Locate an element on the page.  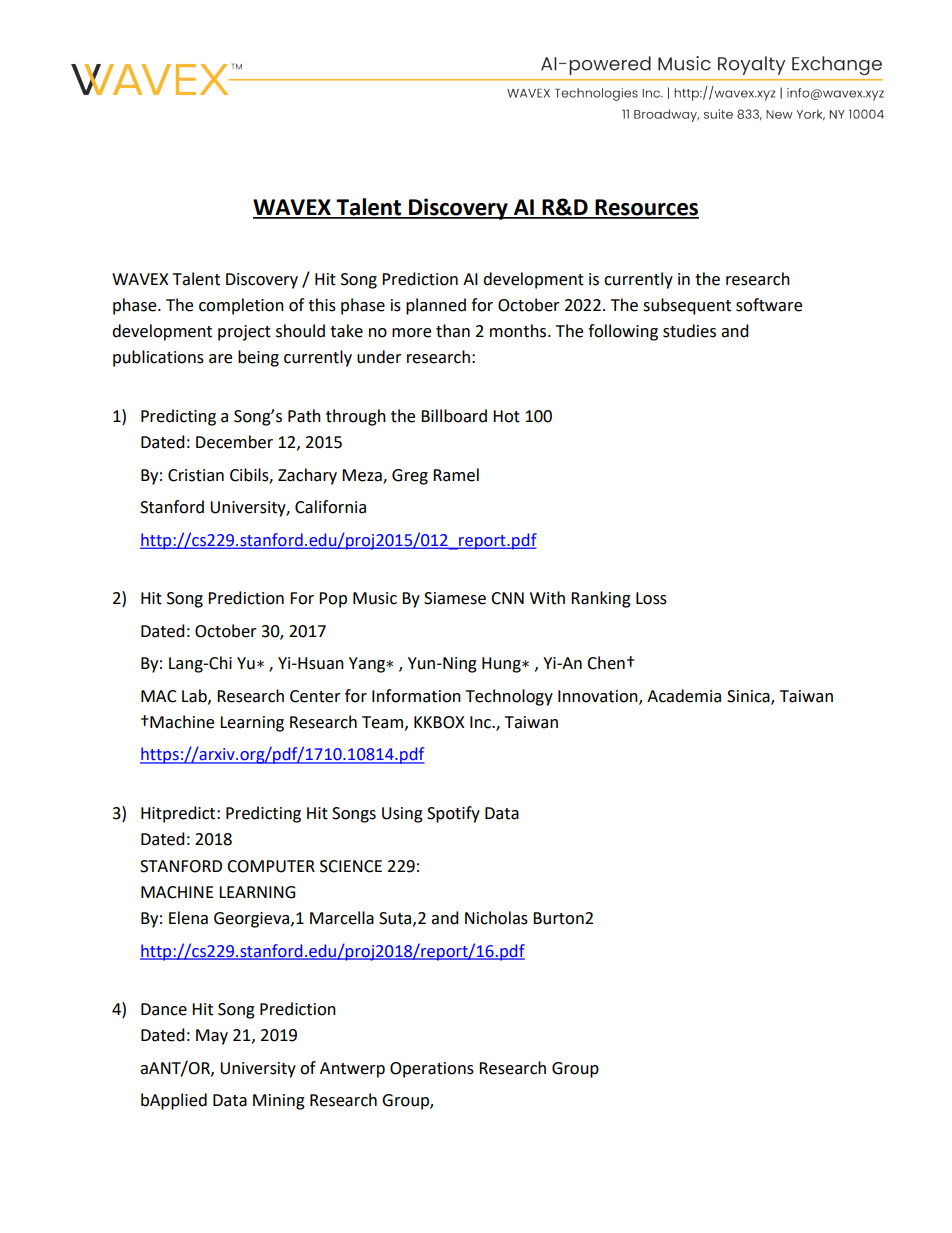
Pop is located at coordinates (333, 600).
